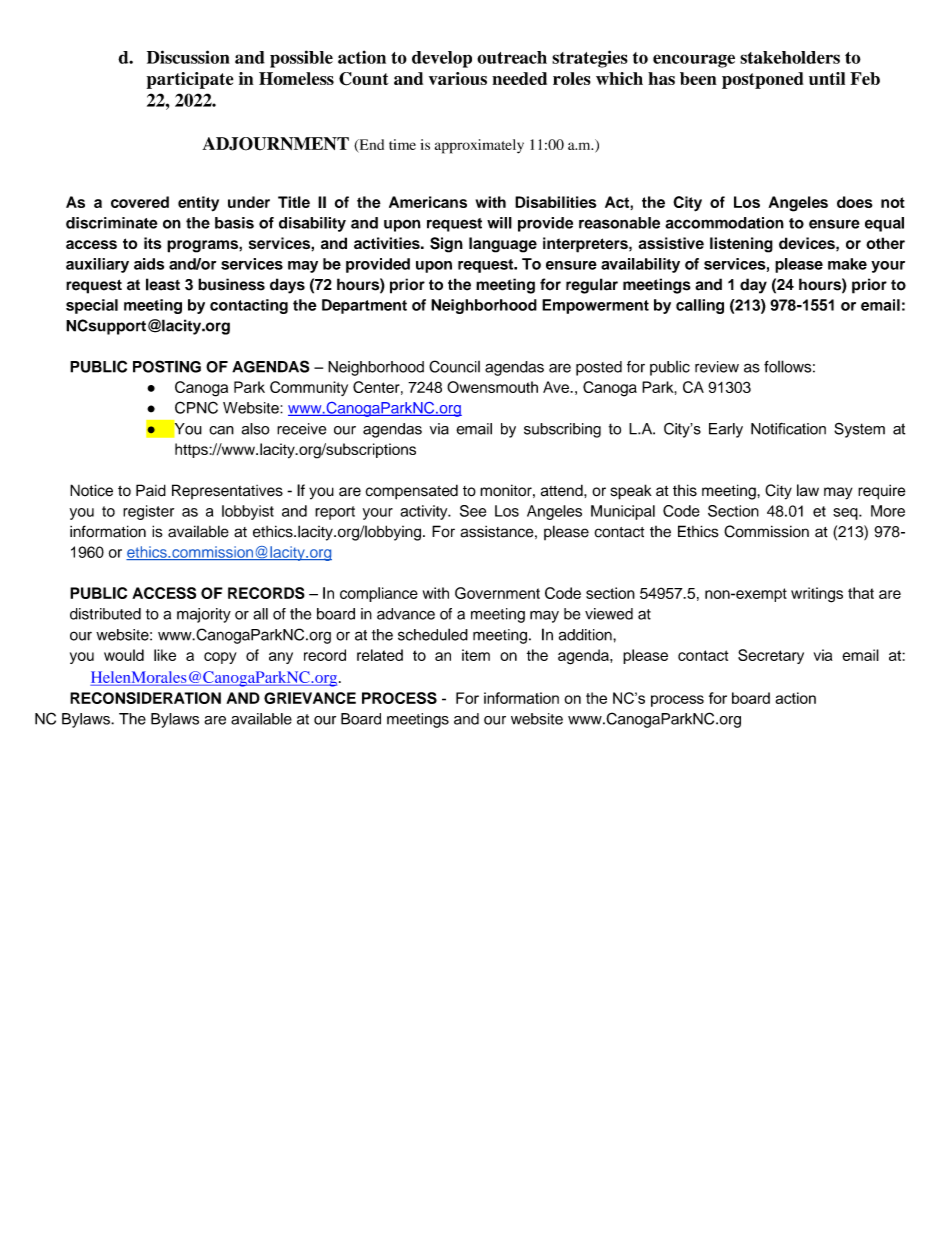 The image size is (952, 1233). I want to click on needed, so click(519, 78).
